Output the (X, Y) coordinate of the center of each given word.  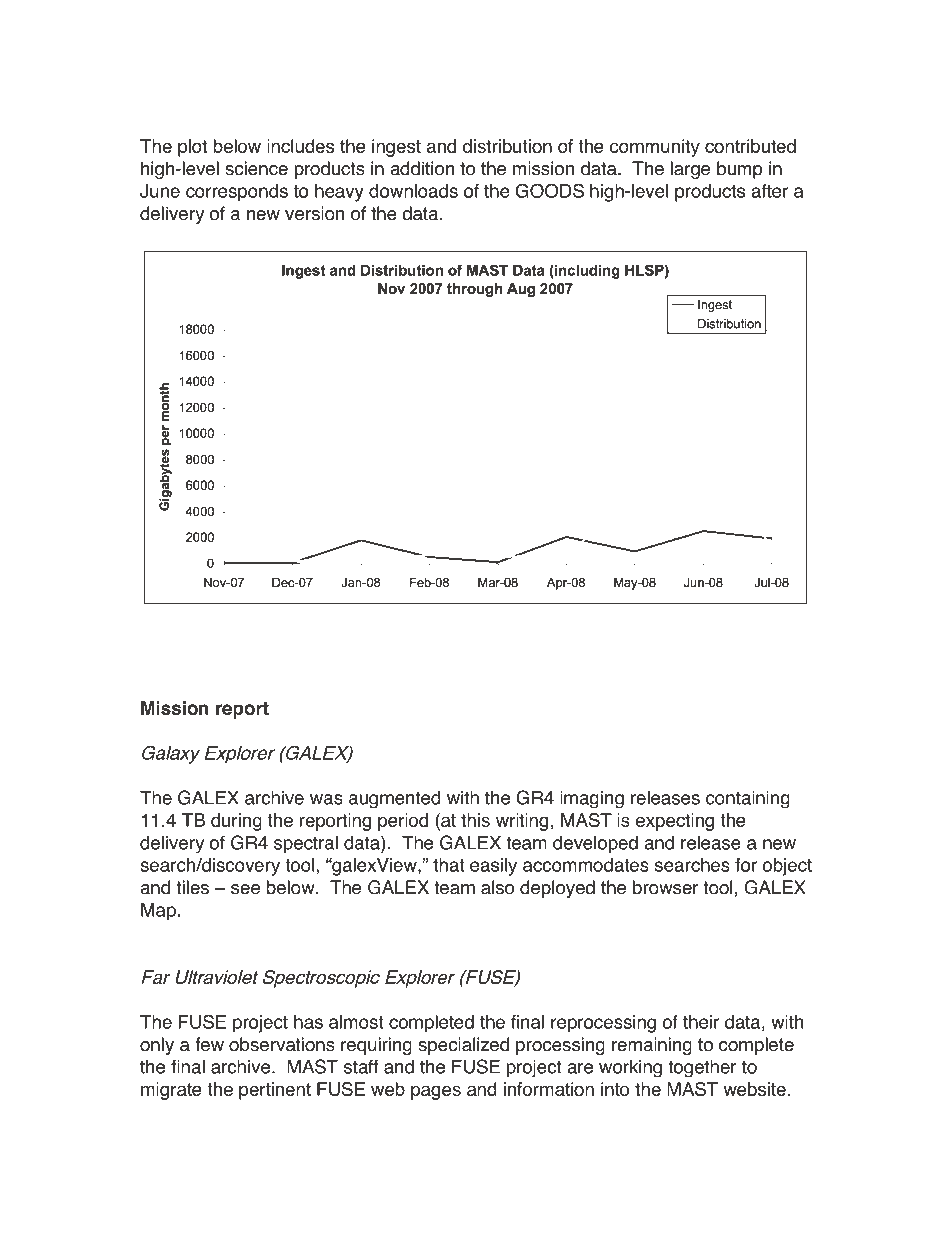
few (209, 1044)
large (690, 170)
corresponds (237, 193)
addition (422, 168)
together (702, 1068)
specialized (463, 1046)
